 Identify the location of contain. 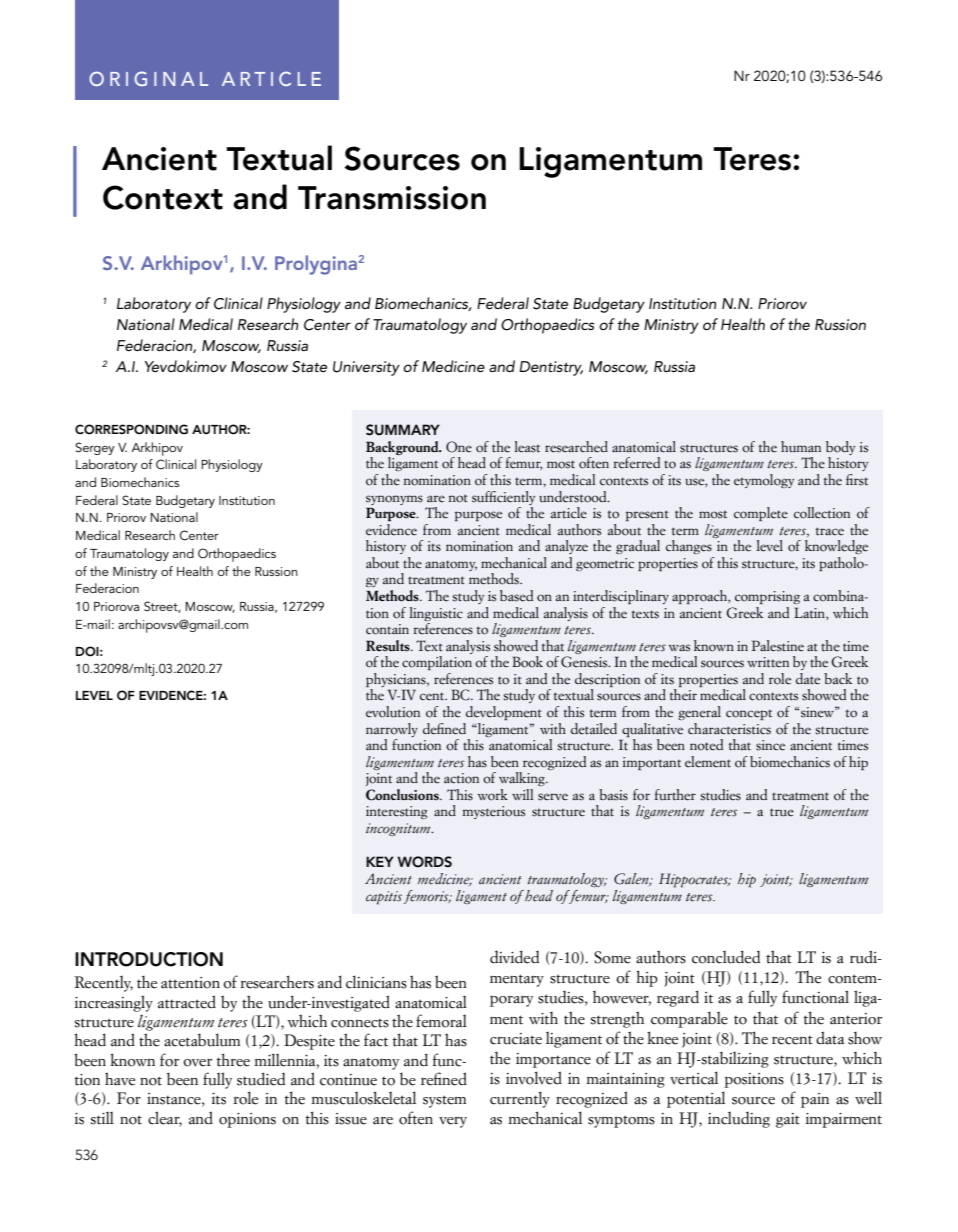
(387, 629).
